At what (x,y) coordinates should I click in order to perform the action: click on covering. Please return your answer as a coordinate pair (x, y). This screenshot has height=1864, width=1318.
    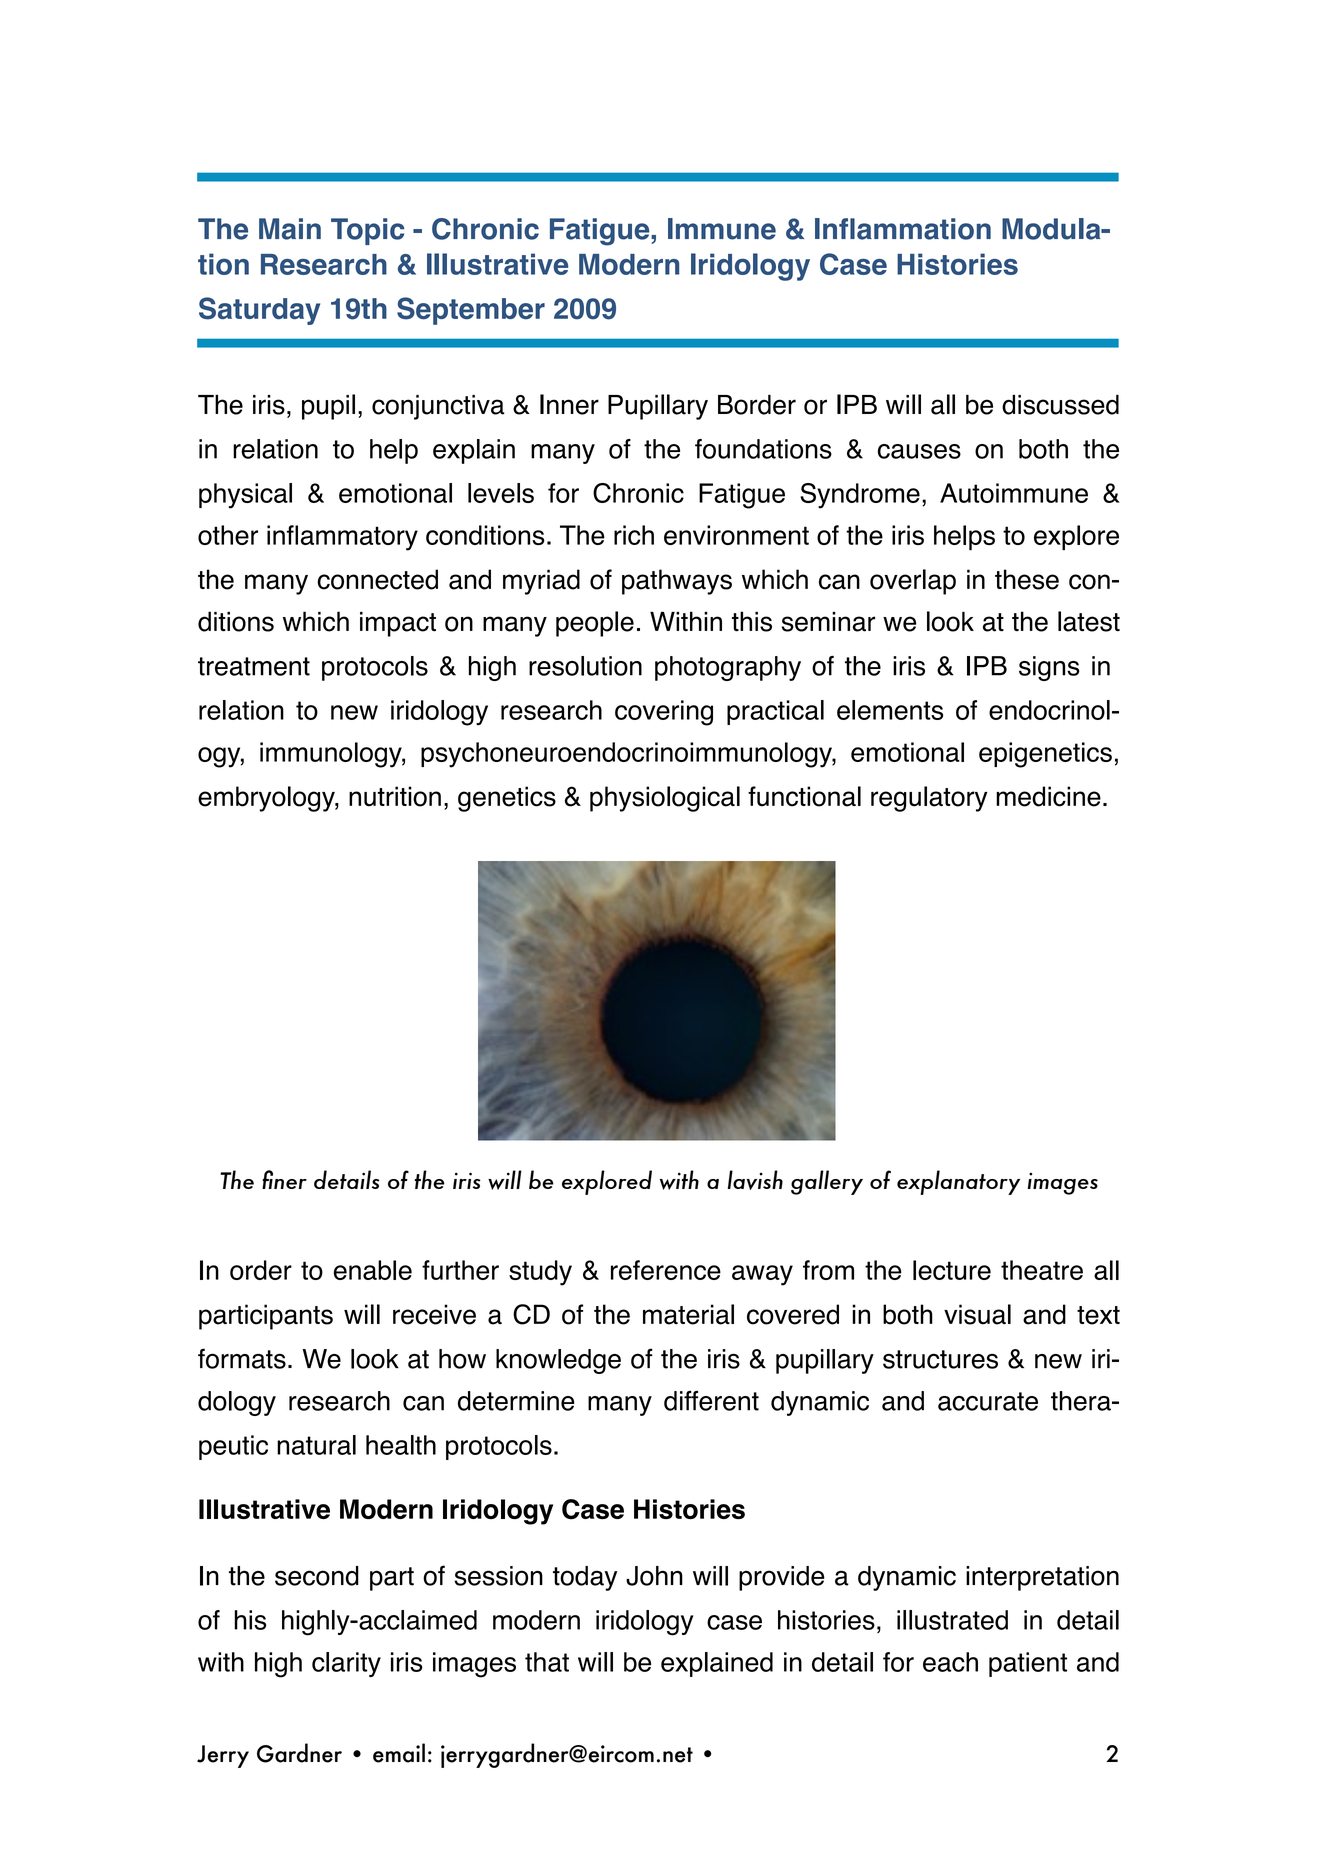
    Looking at the image, I should click on (664, 713).
